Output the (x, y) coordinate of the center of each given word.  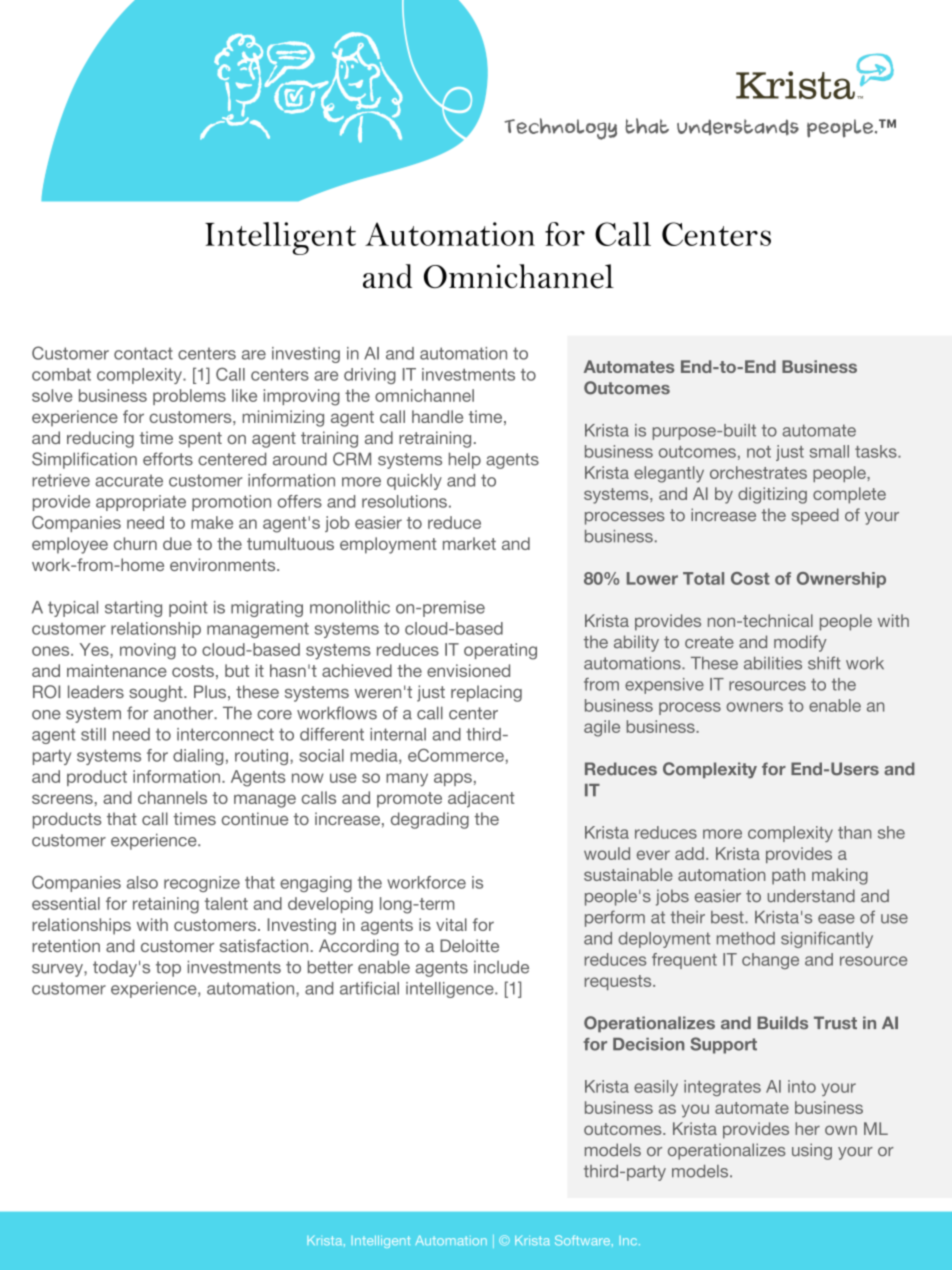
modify (800, 643)
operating (500, 651)
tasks (877, 451)
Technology (560, 129)
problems (189, 397)
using (812, 1151)
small (829, 451)
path (788, 876)
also (142, 882)
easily (656, 1088)
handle (437, 416)
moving (148, 651)
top (168, 969)
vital (451, 924)
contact (143, 353)
